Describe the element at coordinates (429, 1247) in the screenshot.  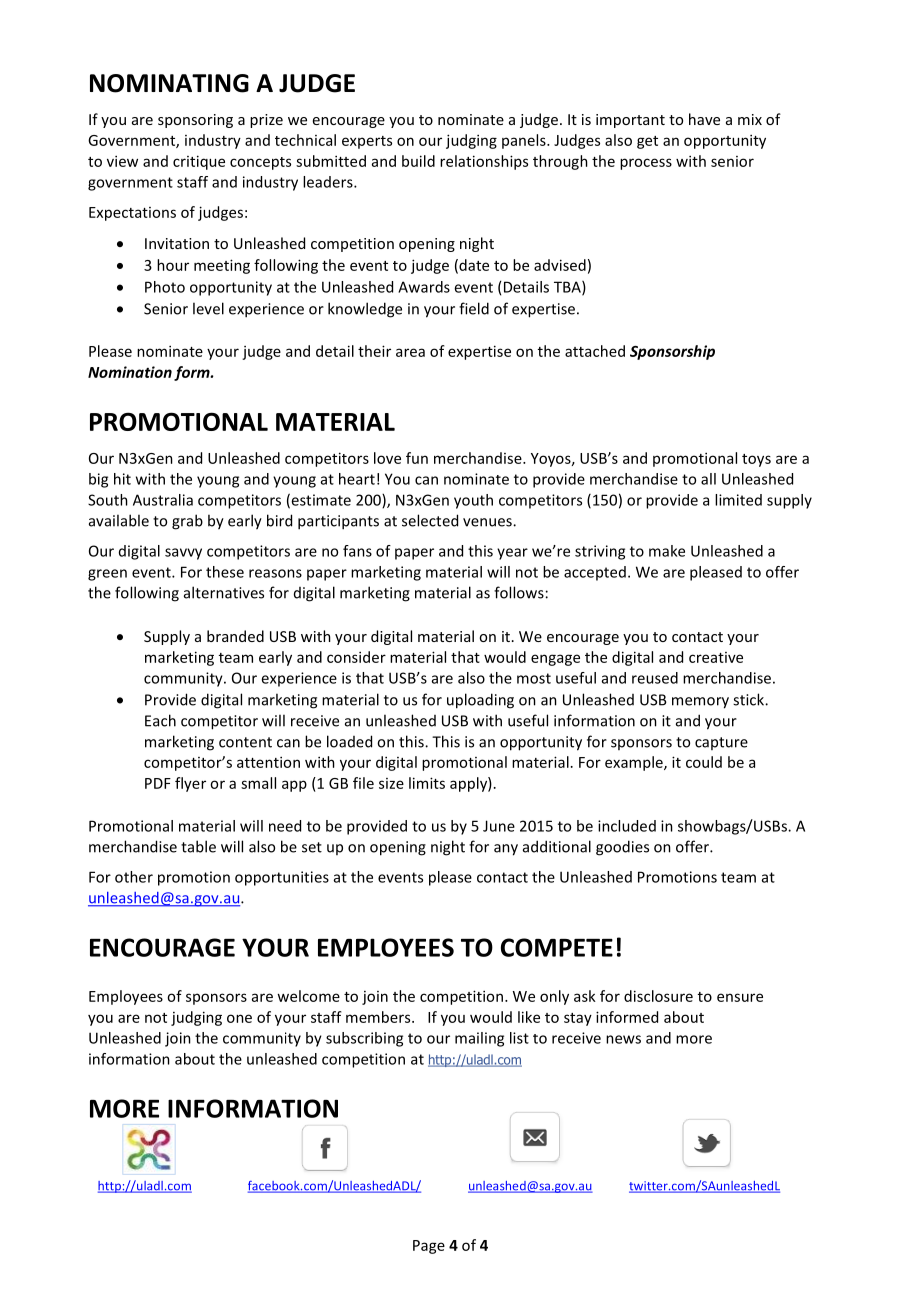
I see `Page` at that location.
